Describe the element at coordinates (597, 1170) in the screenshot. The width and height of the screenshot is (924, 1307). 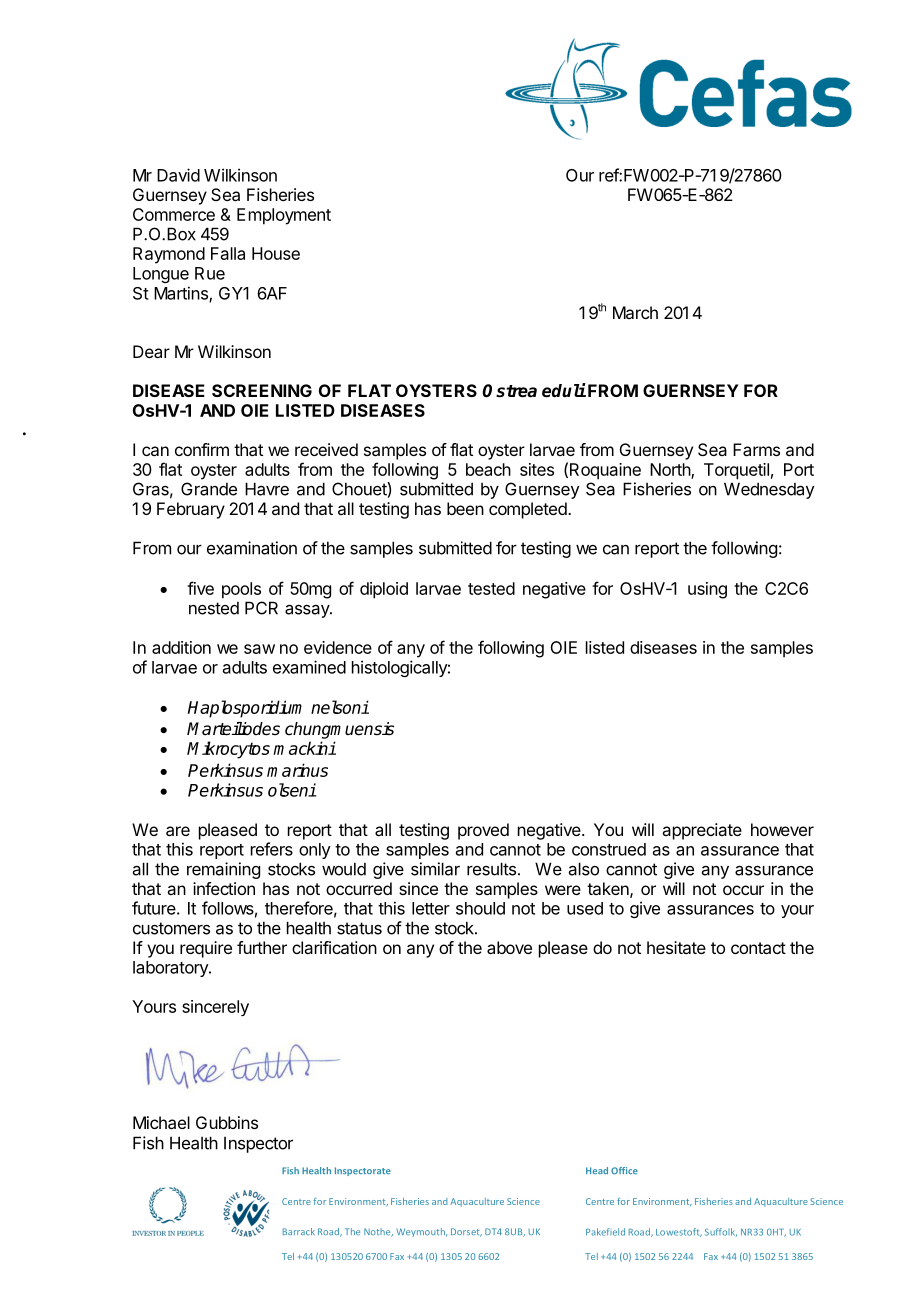
I see `Head` at that location.
